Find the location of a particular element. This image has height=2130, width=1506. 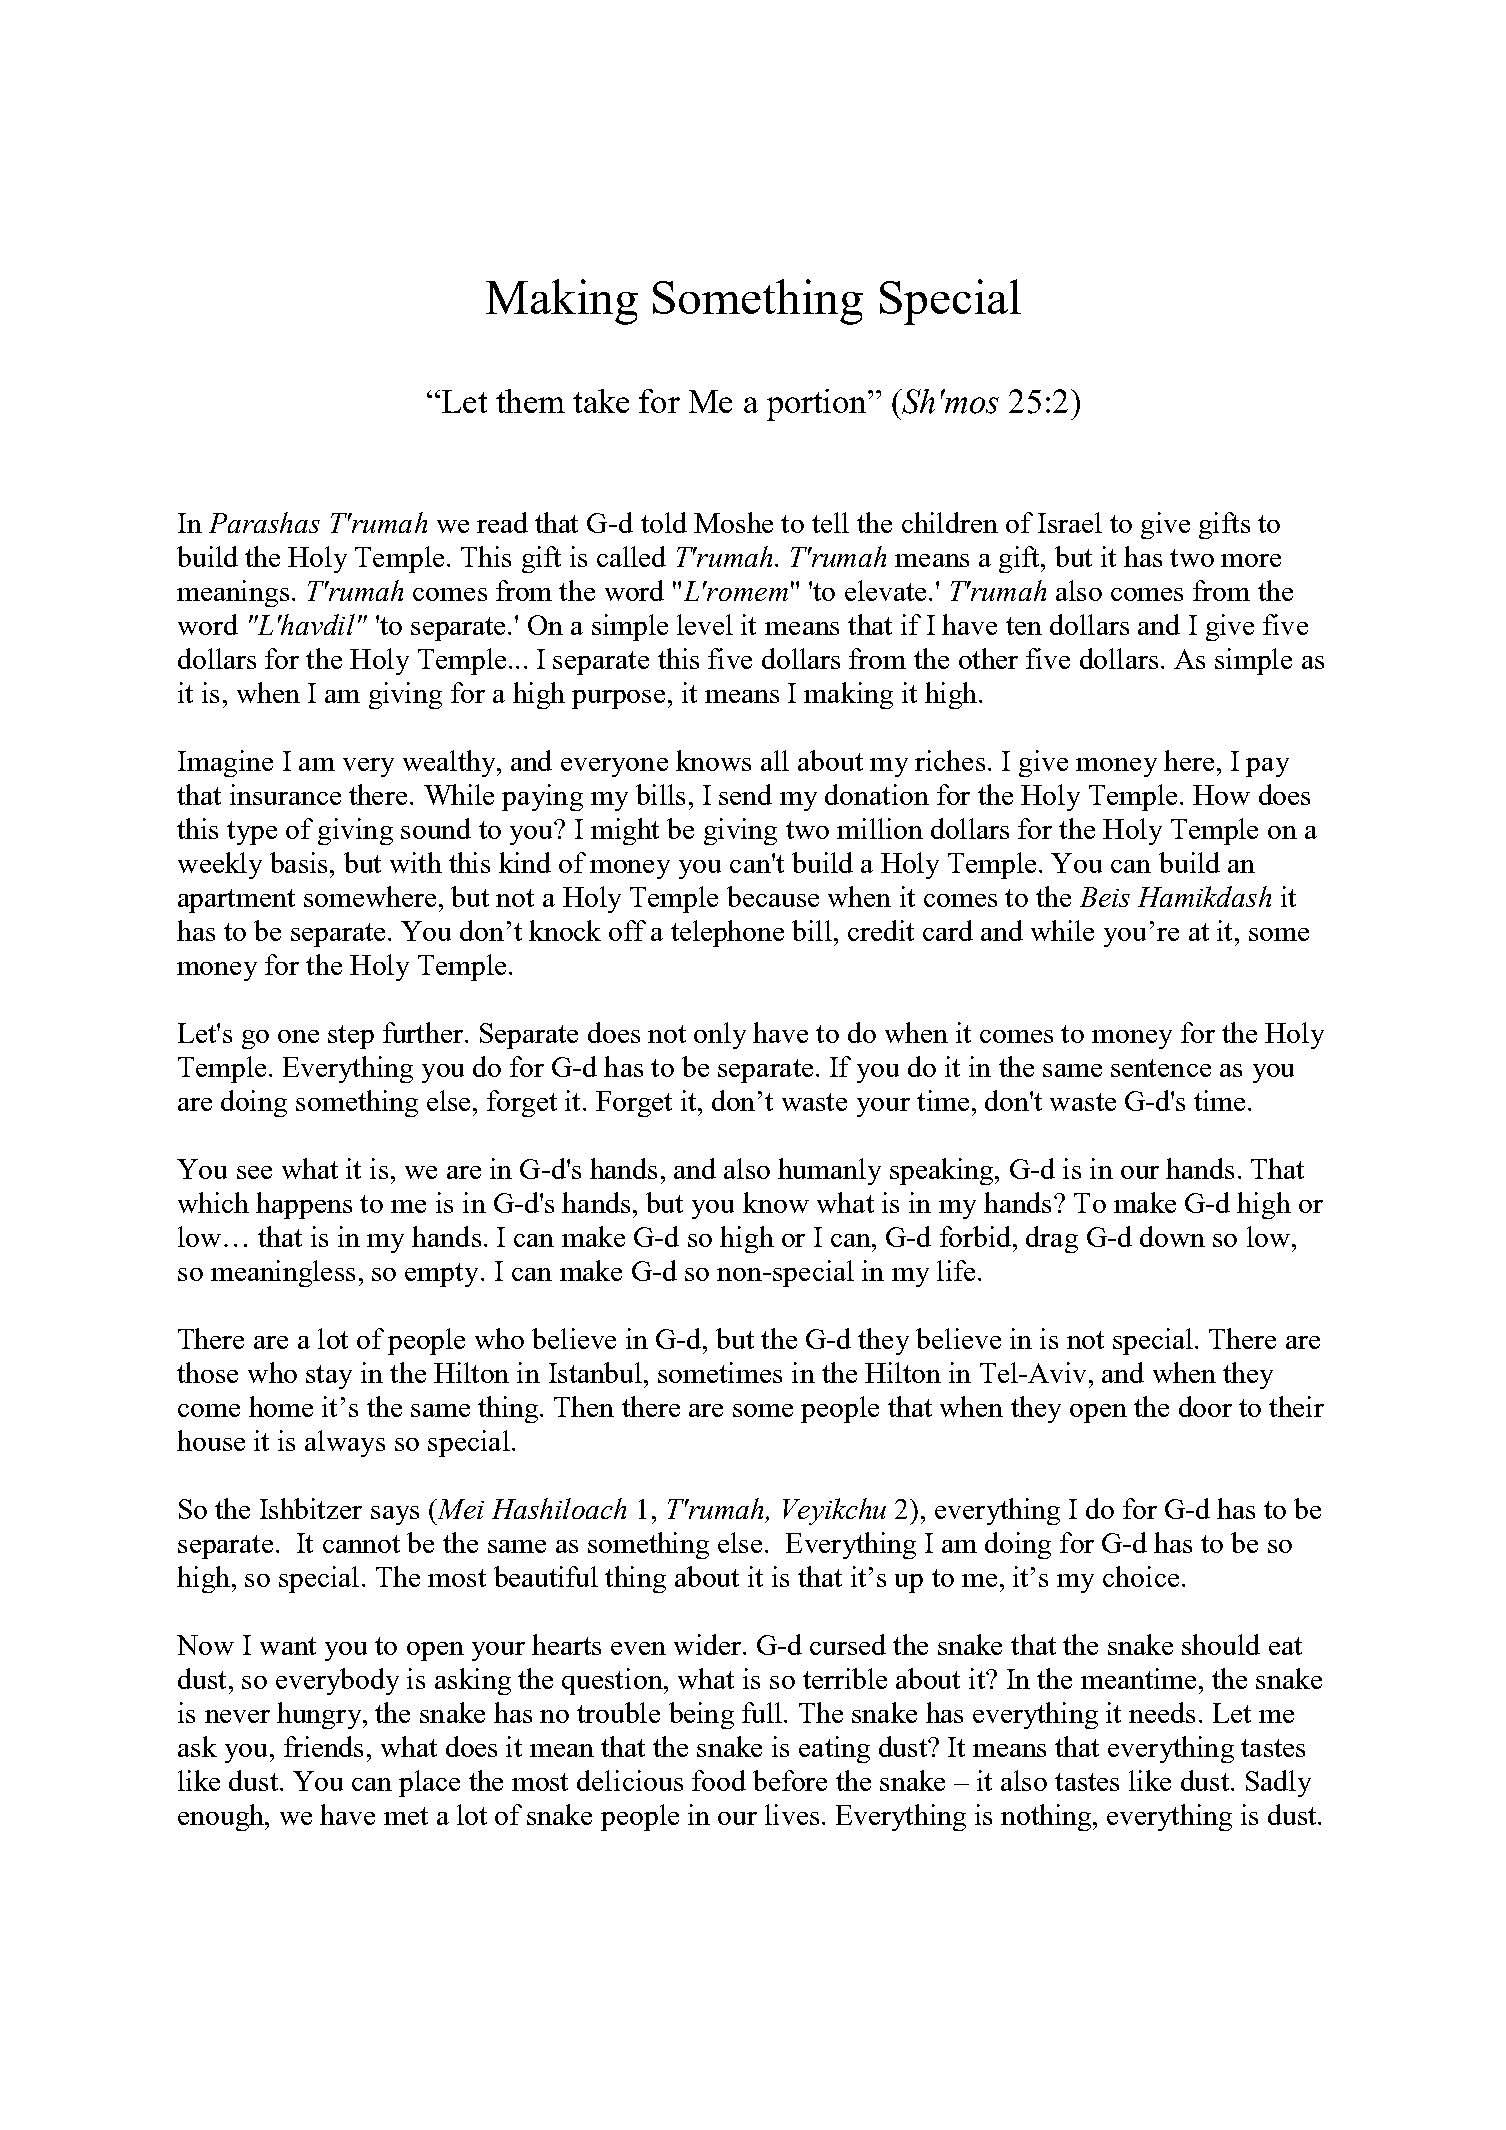

needs is located at coordinates (1162, 1712).
